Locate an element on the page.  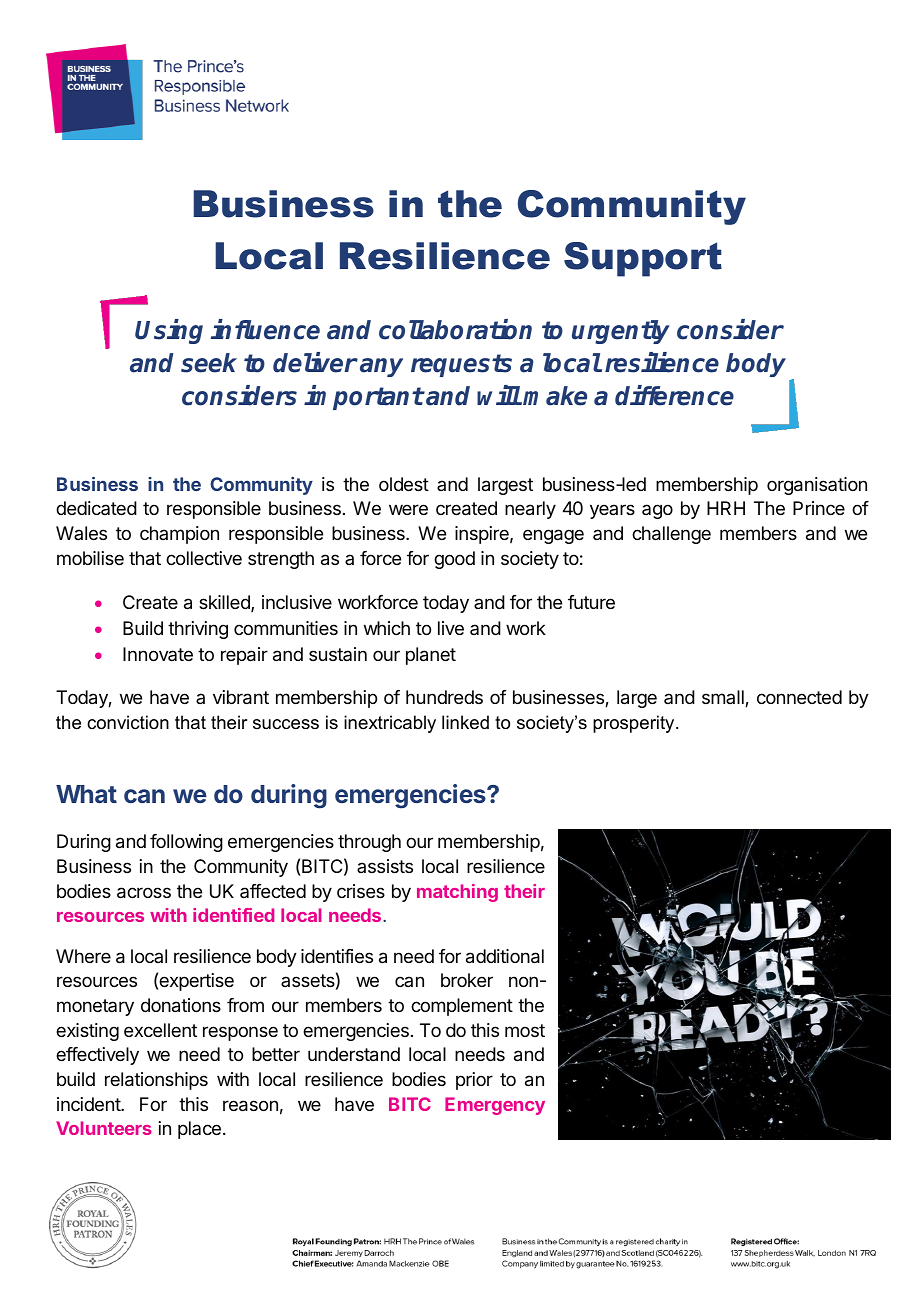
ago is located at coordinates (657, 511).
